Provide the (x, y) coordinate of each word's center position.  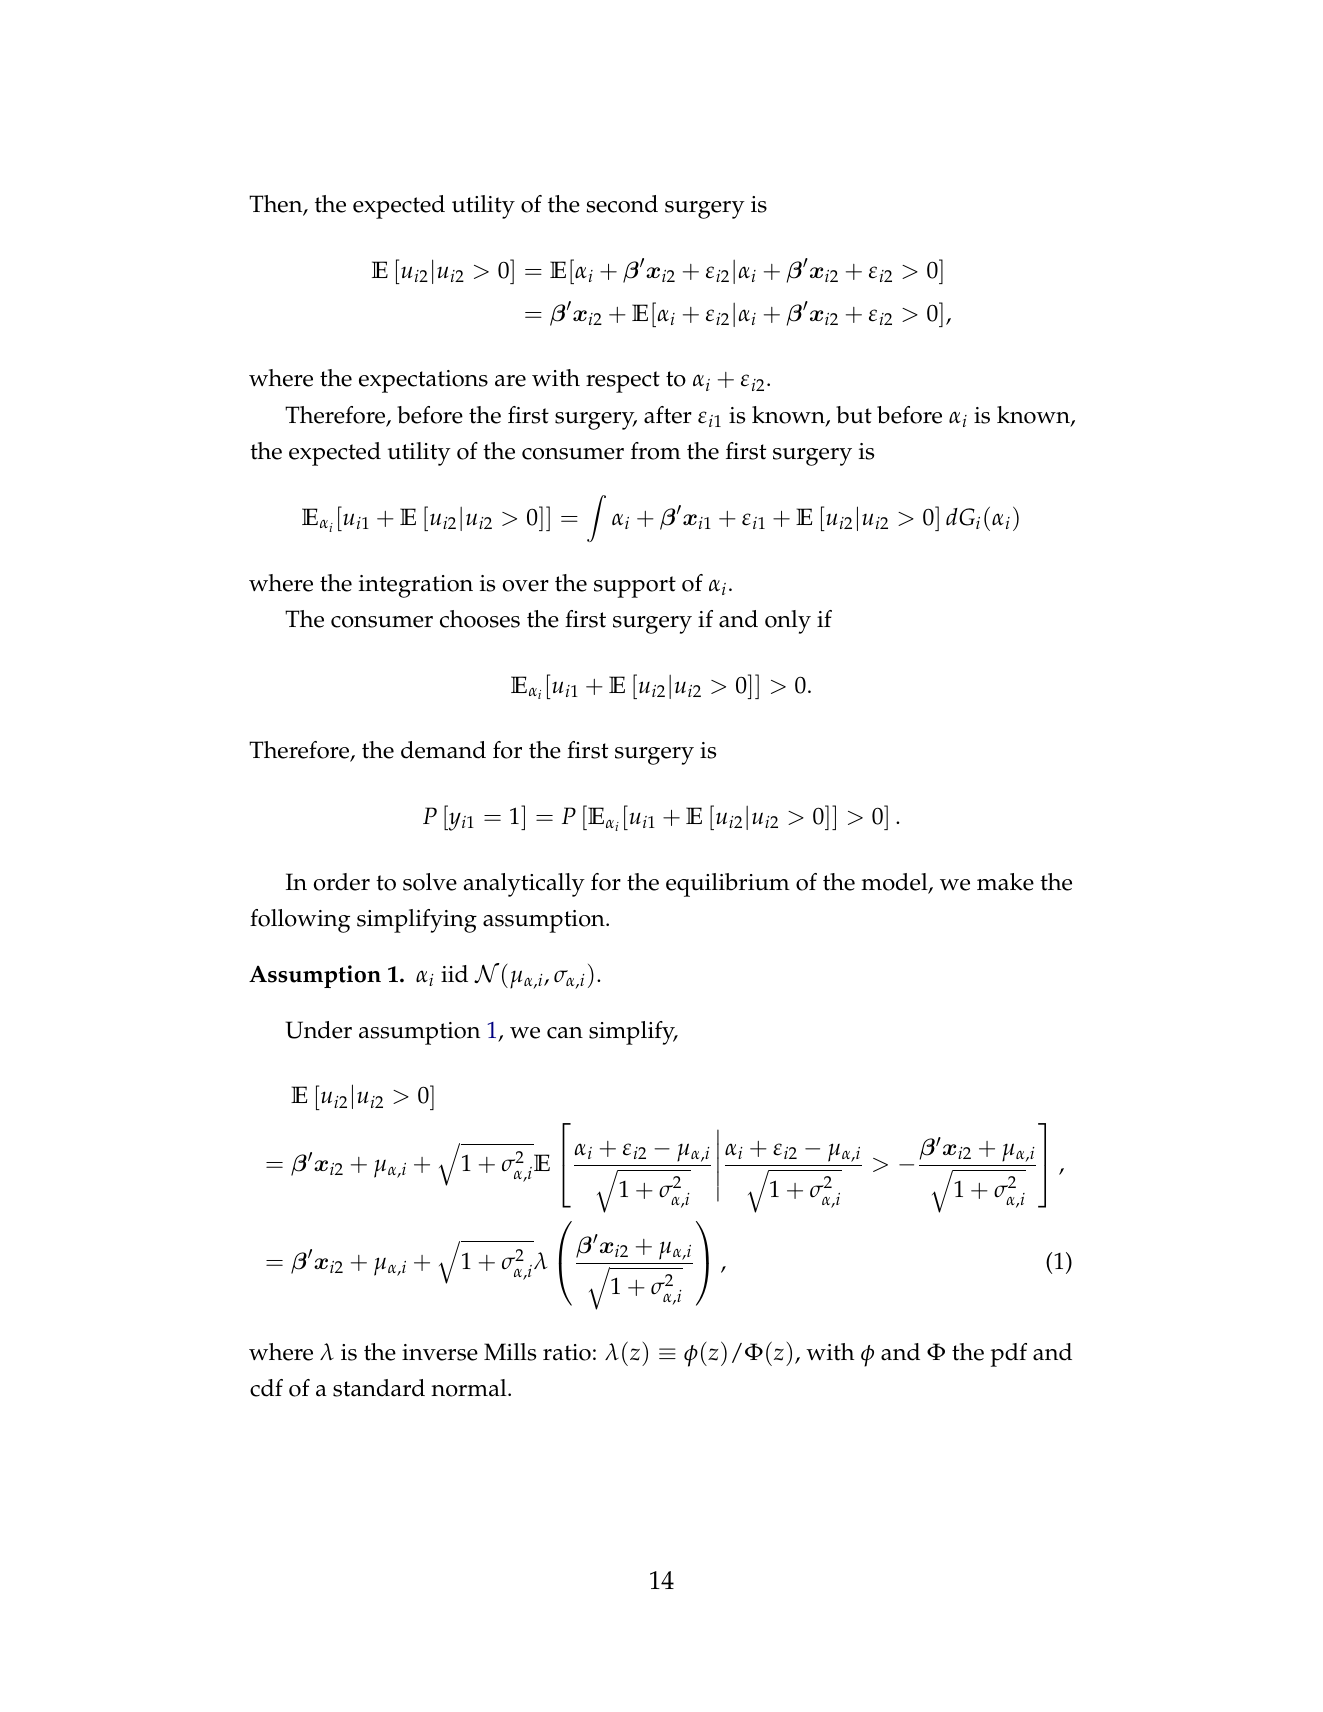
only (788, 622)
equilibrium (728, 885)
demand (443, 750)
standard (379, 1388)
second (622, 204)
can (565, 1033)
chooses (480, 619)
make (1005, 882)
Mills (510, 1352)
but (854, 415)
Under (319, 1030)
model (895, 883)
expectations (423, 381)
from (656, 451)
